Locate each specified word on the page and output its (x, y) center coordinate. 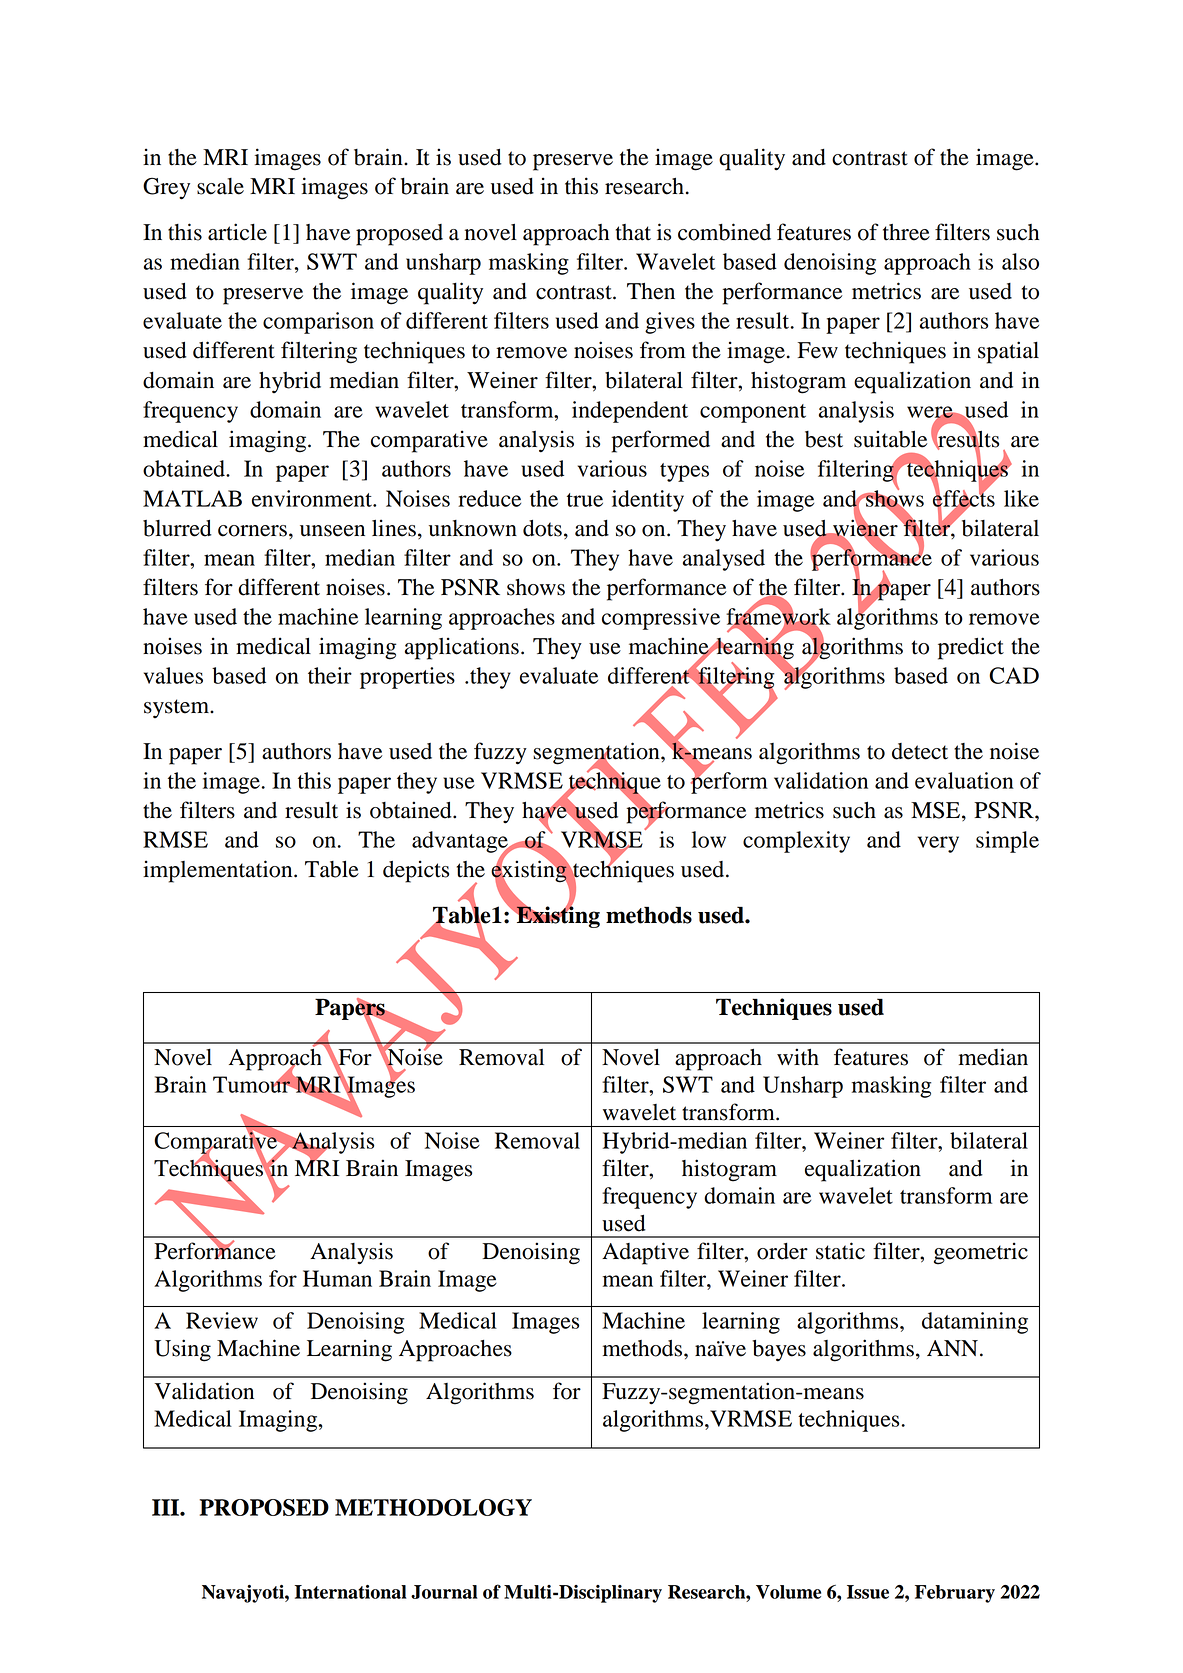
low (709, 839)
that (633, 232)
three (906, 232)
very (938, 844)
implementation (219, 871)
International (350, 1592)
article (237, 232)
